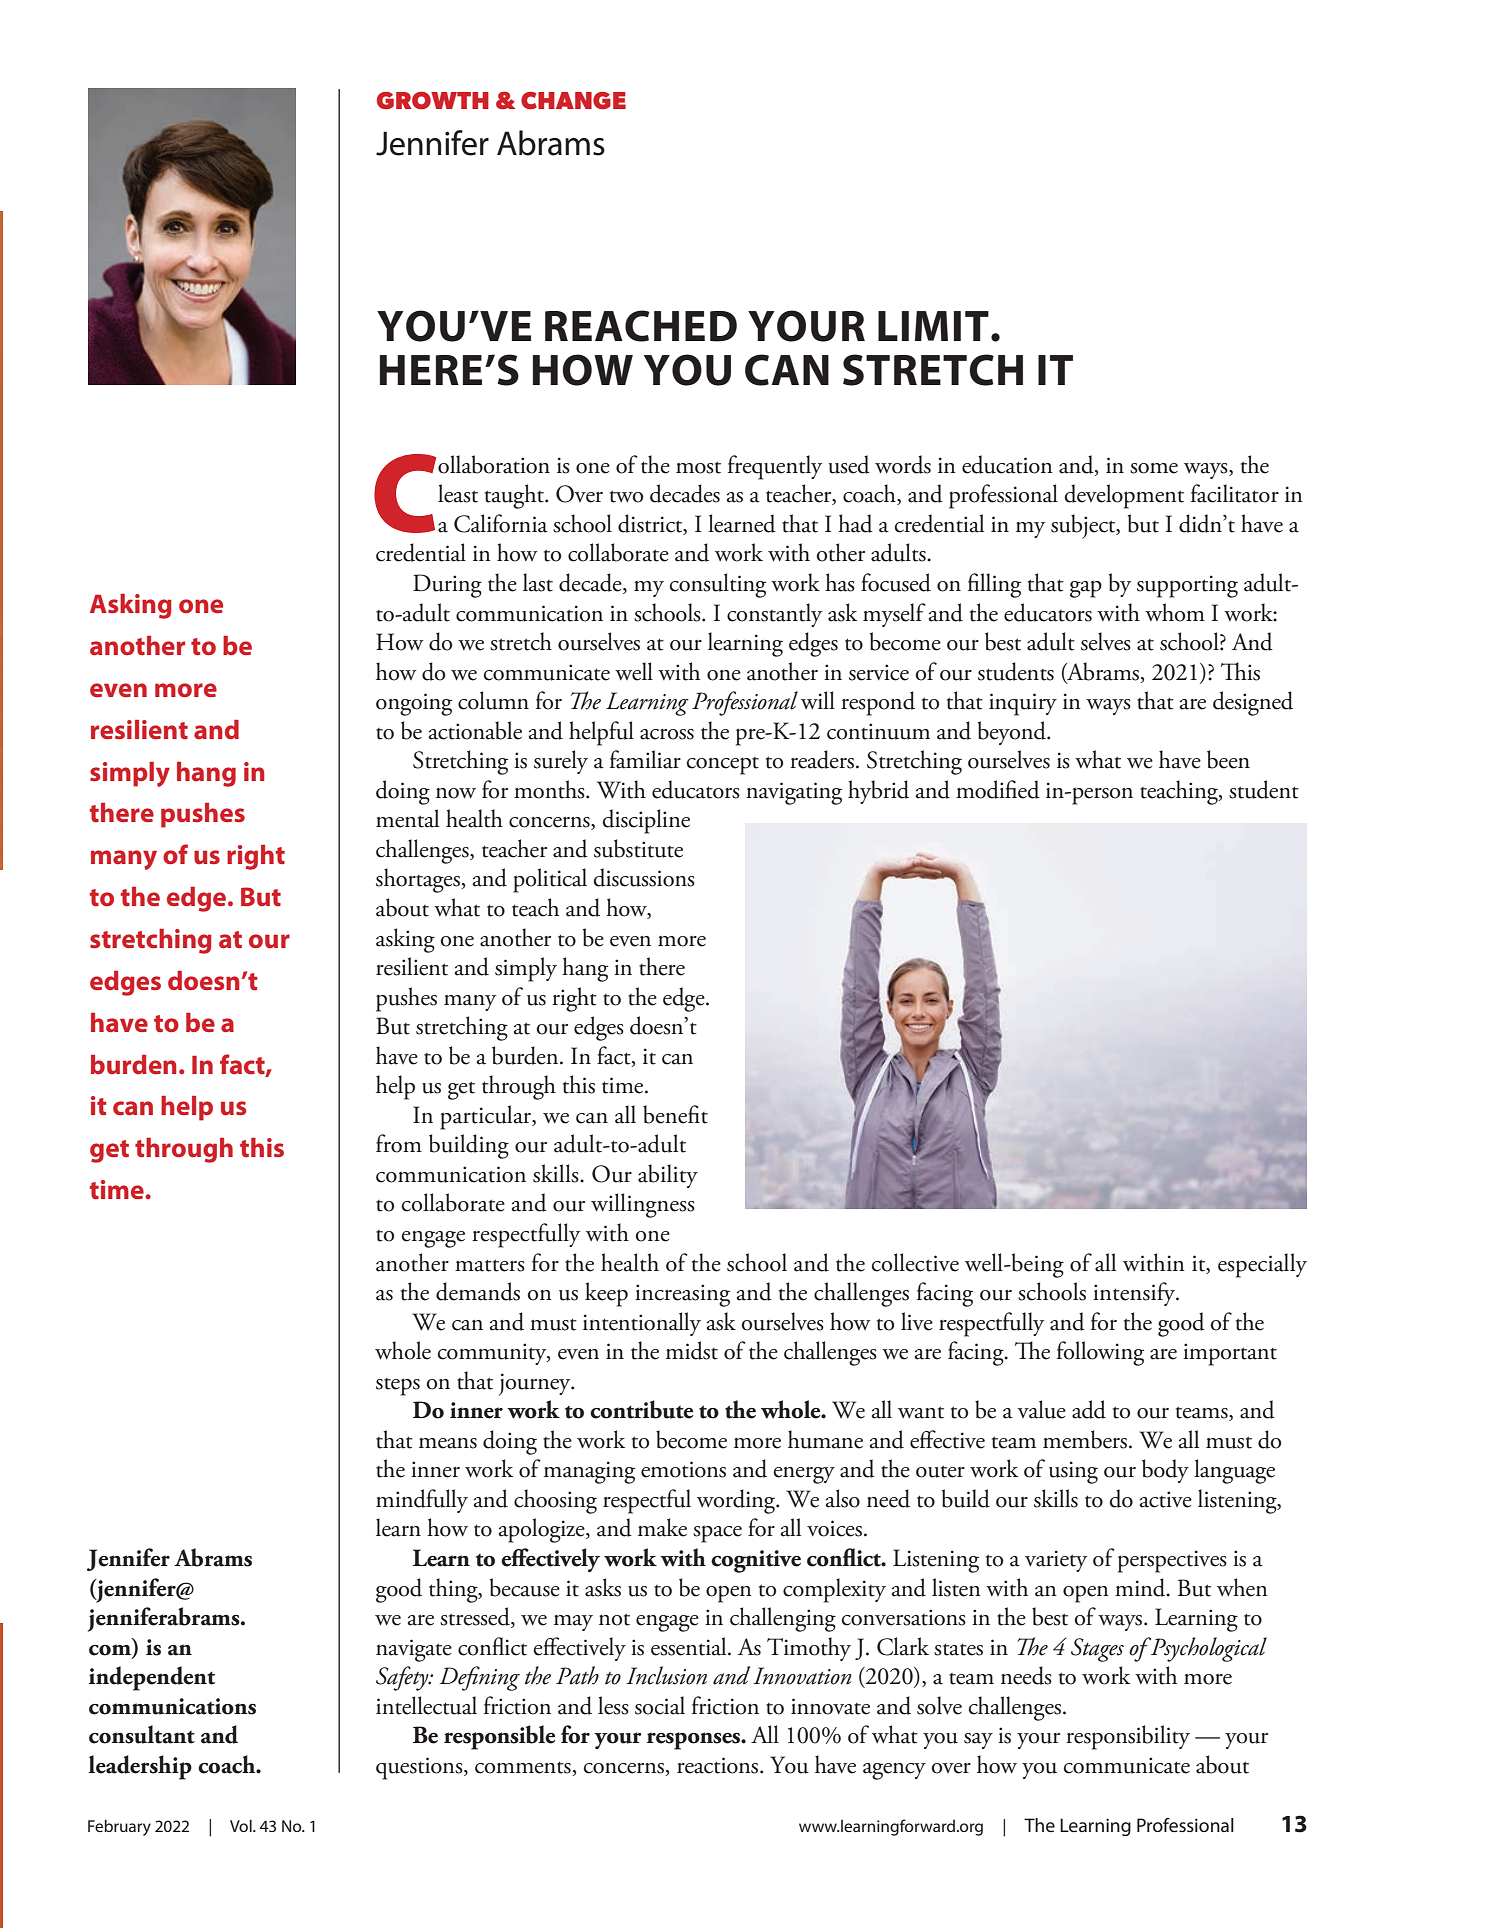 The height and width of the image is (1928, 1485). Describe the element at coordinates (242, 1825) in the image. I see `Vol` at that location.
